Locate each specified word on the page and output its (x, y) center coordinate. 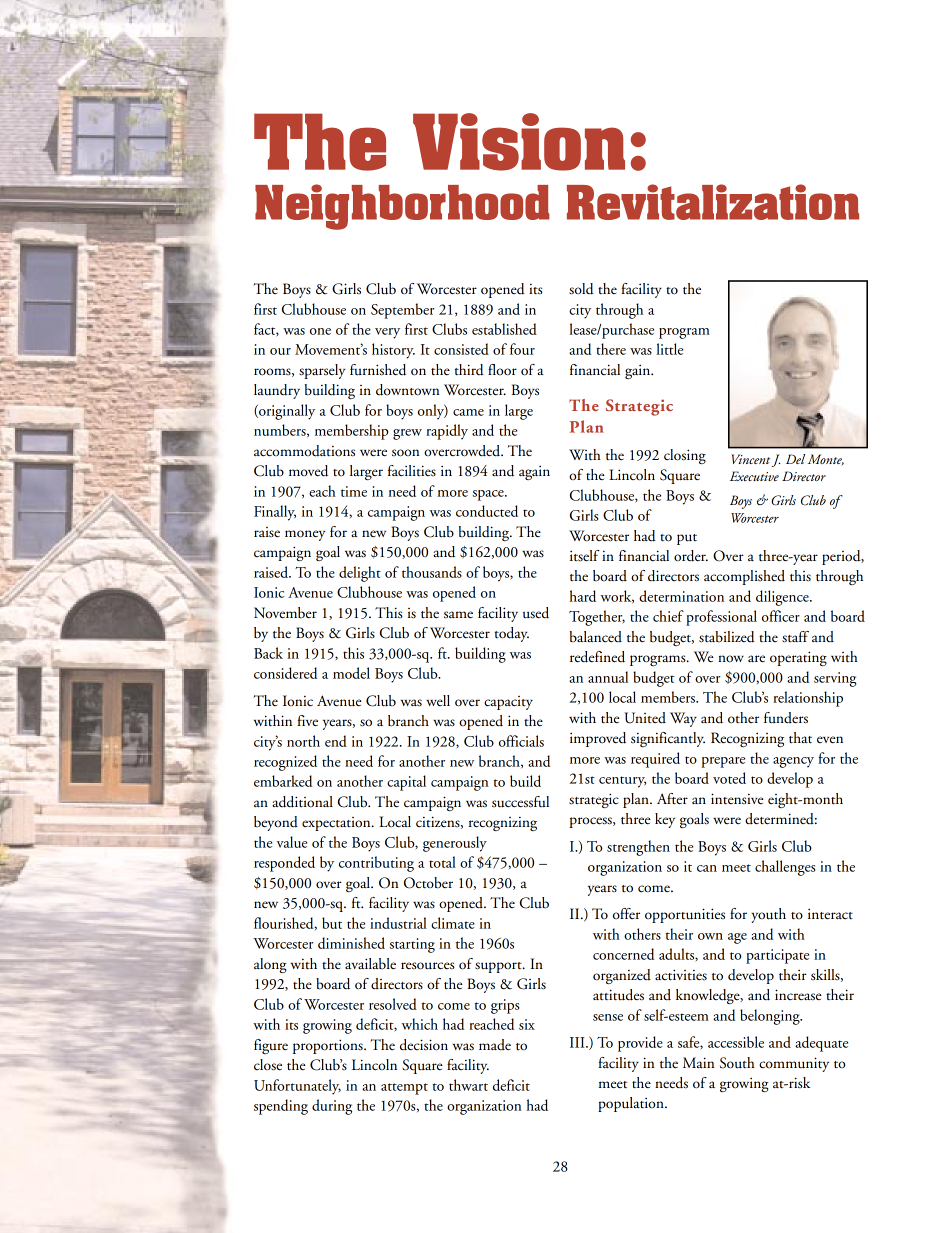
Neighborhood (402, 207)
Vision (519, 142)
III (578, 1042)
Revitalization (713, 202)
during (332, 1107)
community (794, 1064)
